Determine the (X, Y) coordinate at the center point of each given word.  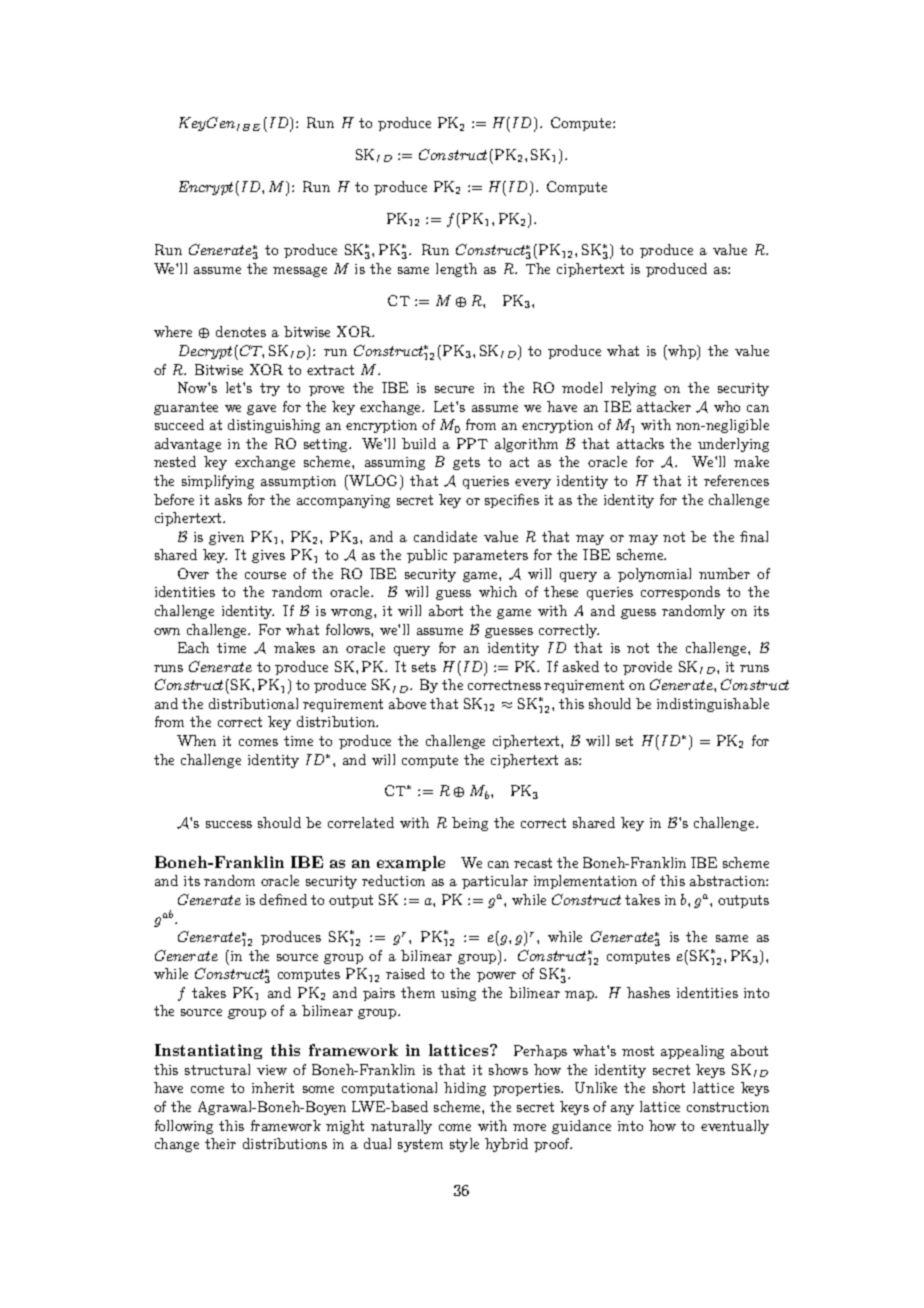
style (464, 1145)
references (736, 480)
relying (633, 389)
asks (228, 499)
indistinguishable (713, 705)
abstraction (728, 880)
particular (495, 882)
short (669, 1087)
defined (283, 899)
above (407, 703)
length (456, 270)
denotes (241, 331)
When (196, 740)
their (220, 1143)
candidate (445, 536)
